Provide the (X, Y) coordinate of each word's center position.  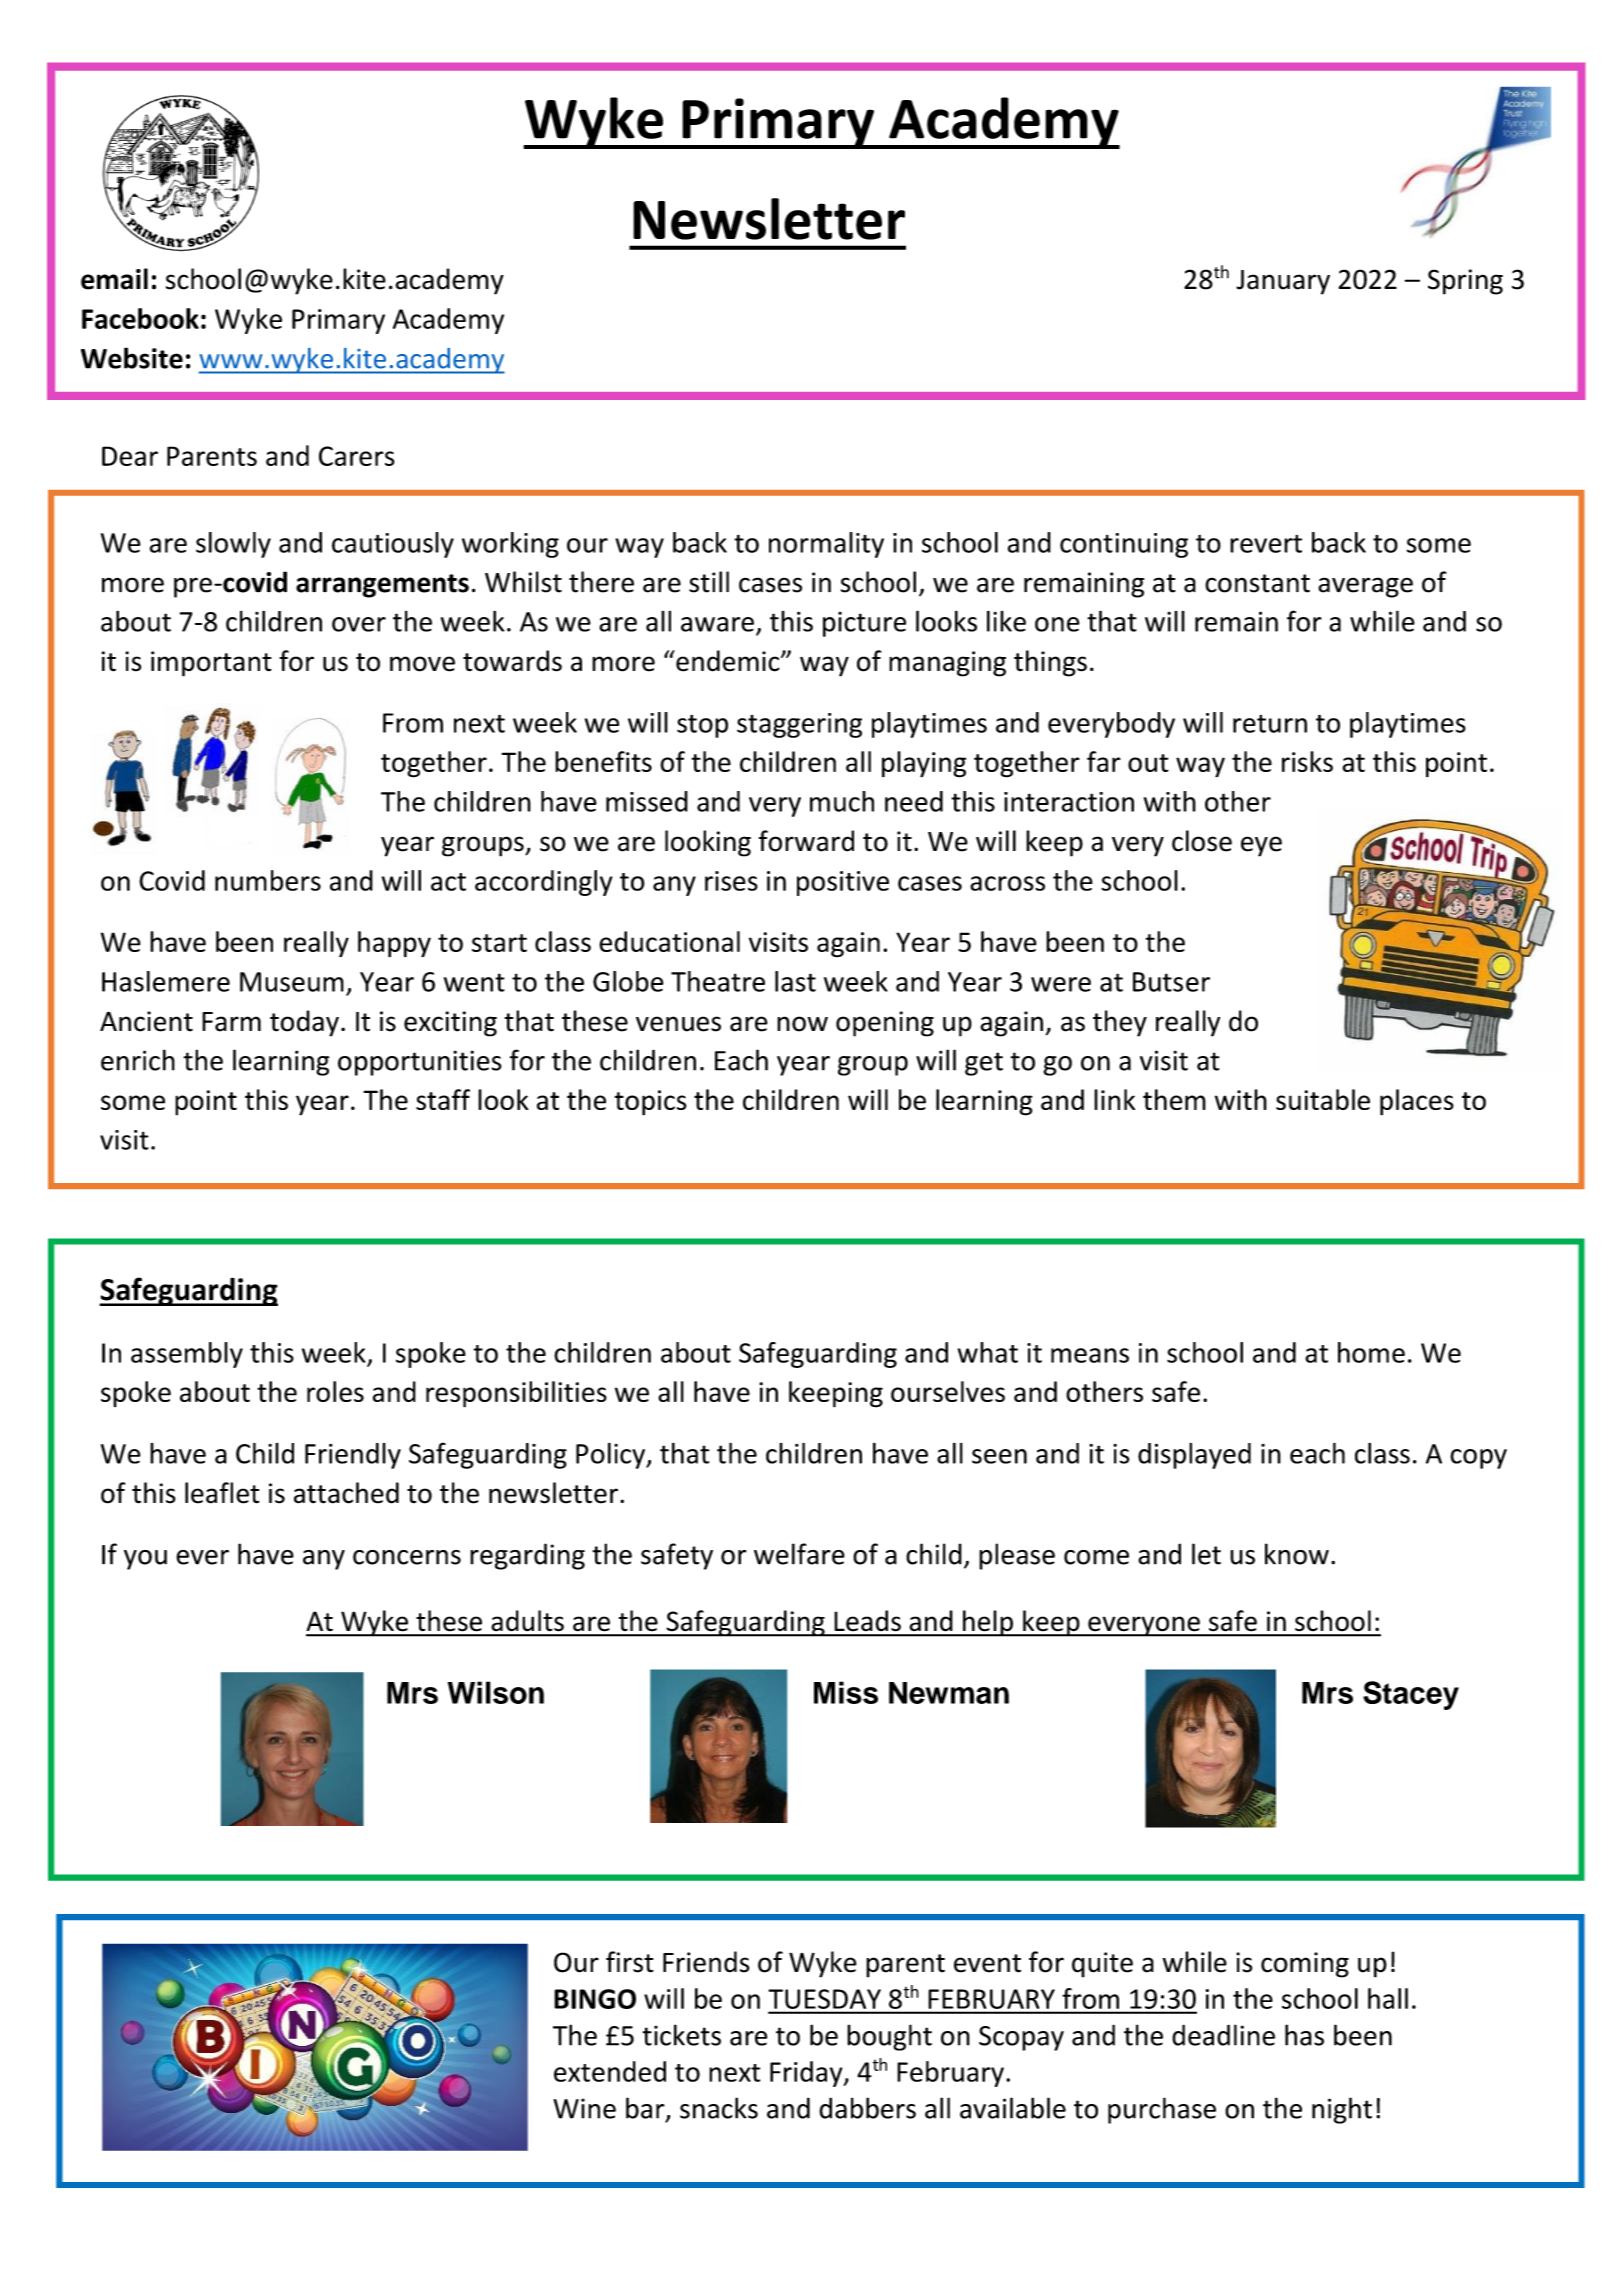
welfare (799, 1554)
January (1283, 282)
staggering (799, 725)
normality (826, 545)
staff (443, 1099)
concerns (407, 1557)
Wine (584, 2108)
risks (1307, 761)
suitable (1323, 1099)
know (1297, 1554)
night (1342, 2110)
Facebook (140, 318)
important (211, 664)
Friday (807, 2074)
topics (651, 1103)
